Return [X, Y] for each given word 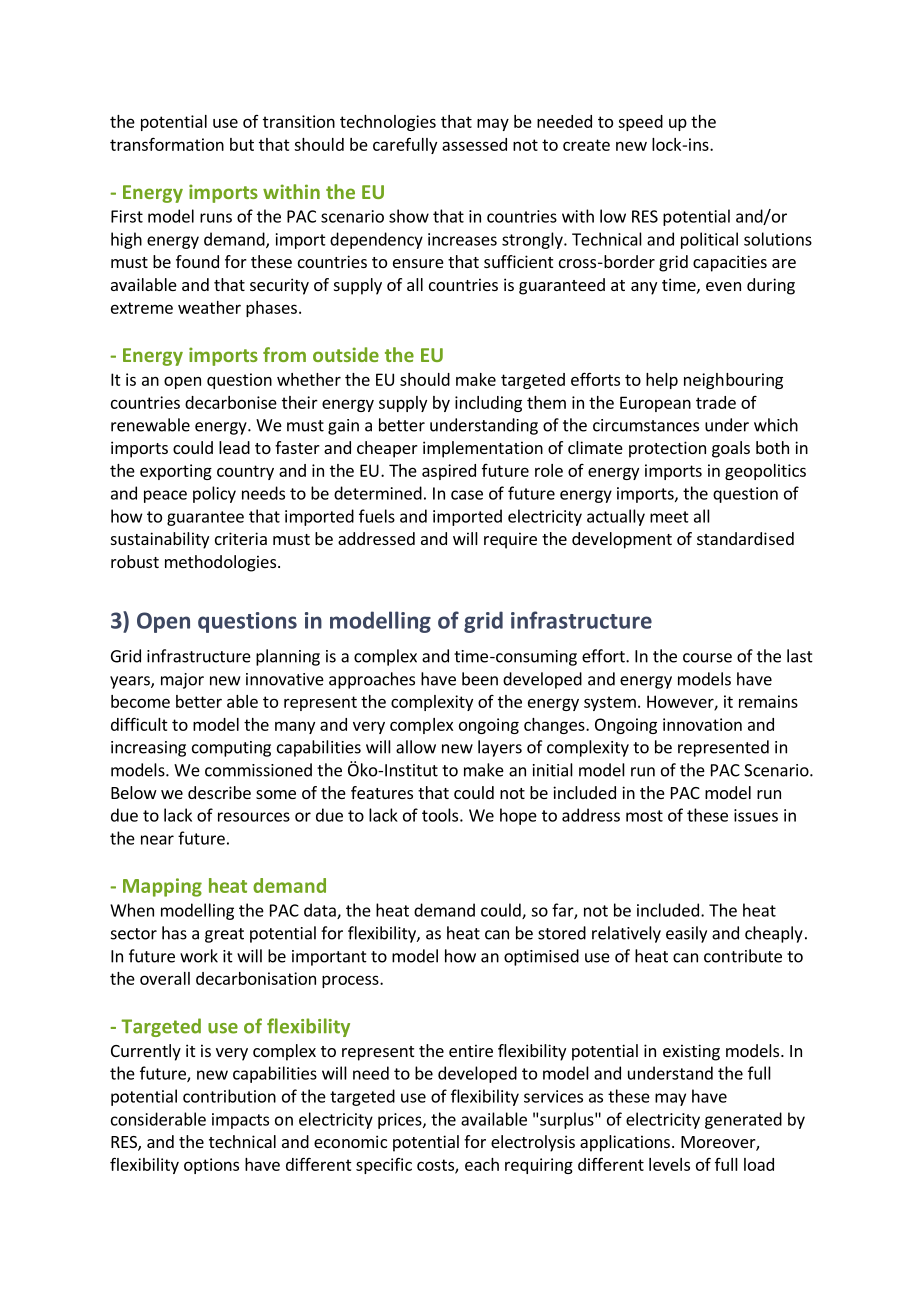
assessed [474, 144]
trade [716, 402]
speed [640, 123]
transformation [167, 144]
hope [518, 816]
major [182, 681]
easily [686, 934]
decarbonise [231, 402]
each [482, 1164]
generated [743, 1120]
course [707, 658]
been [480, 679]
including [488, 404]
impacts [240, 1121]
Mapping [162, 887]
